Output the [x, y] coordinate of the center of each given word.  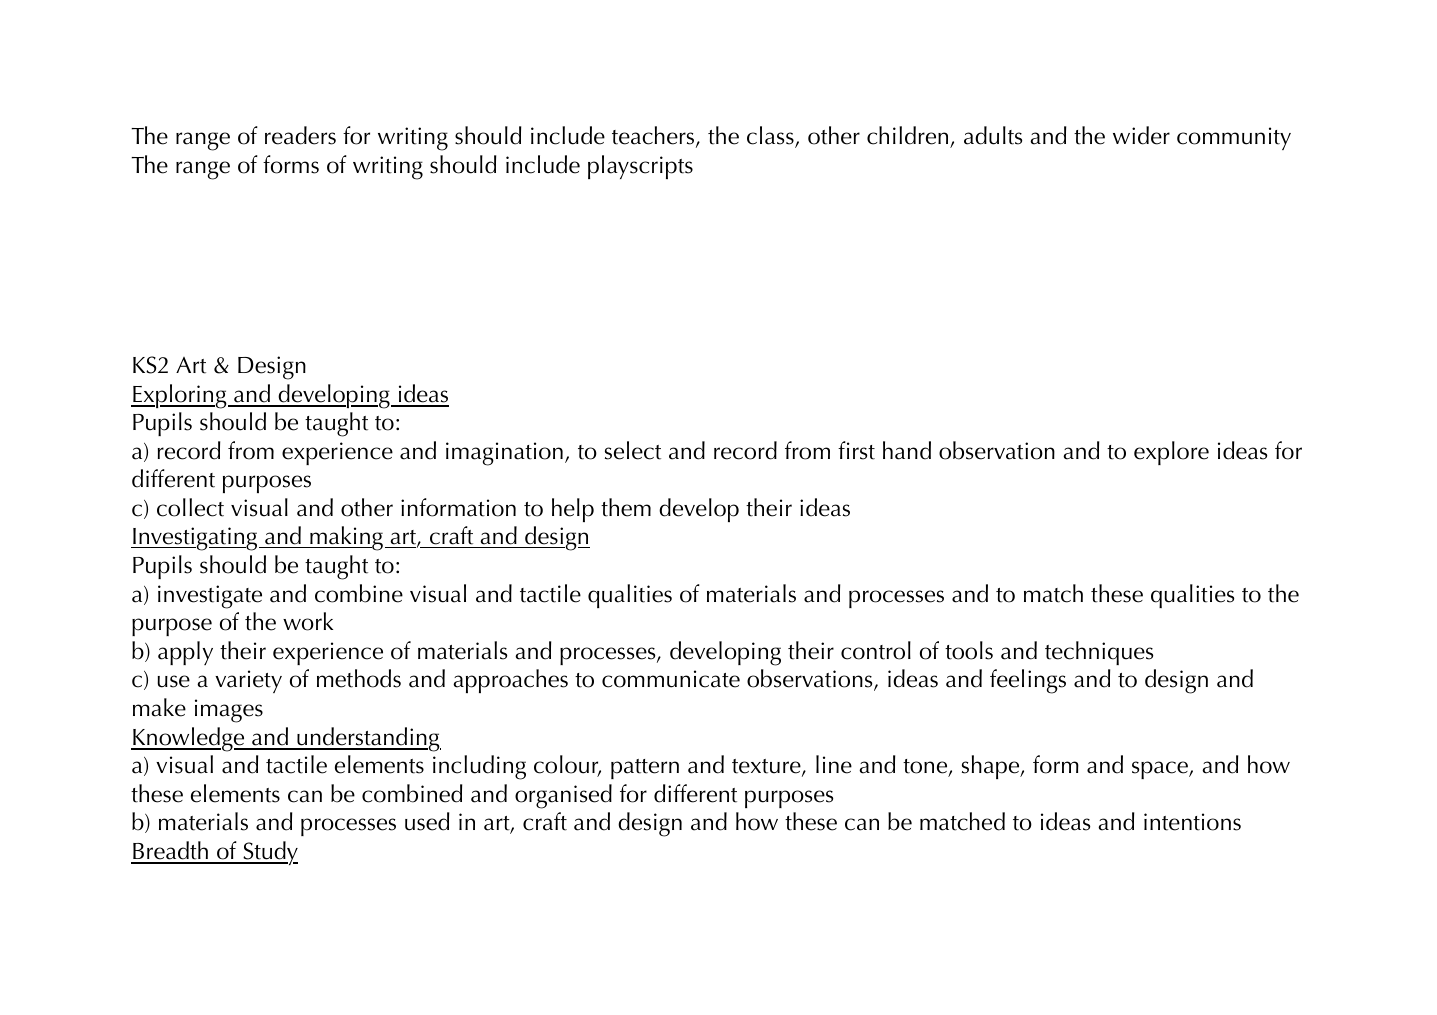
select [633, 450]
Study [269, 853]
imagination [504, 454]
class [771, 136]
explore [1171, 453]
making [345, 538]
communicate [671, 679]
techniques [1099, 653]
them [626, 507]
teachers [654, 136]
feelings [1028, 681]
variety [248, 681]
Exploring [180, 396]
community [1234, 138]
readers [300, 135]
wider [1141, 135]
